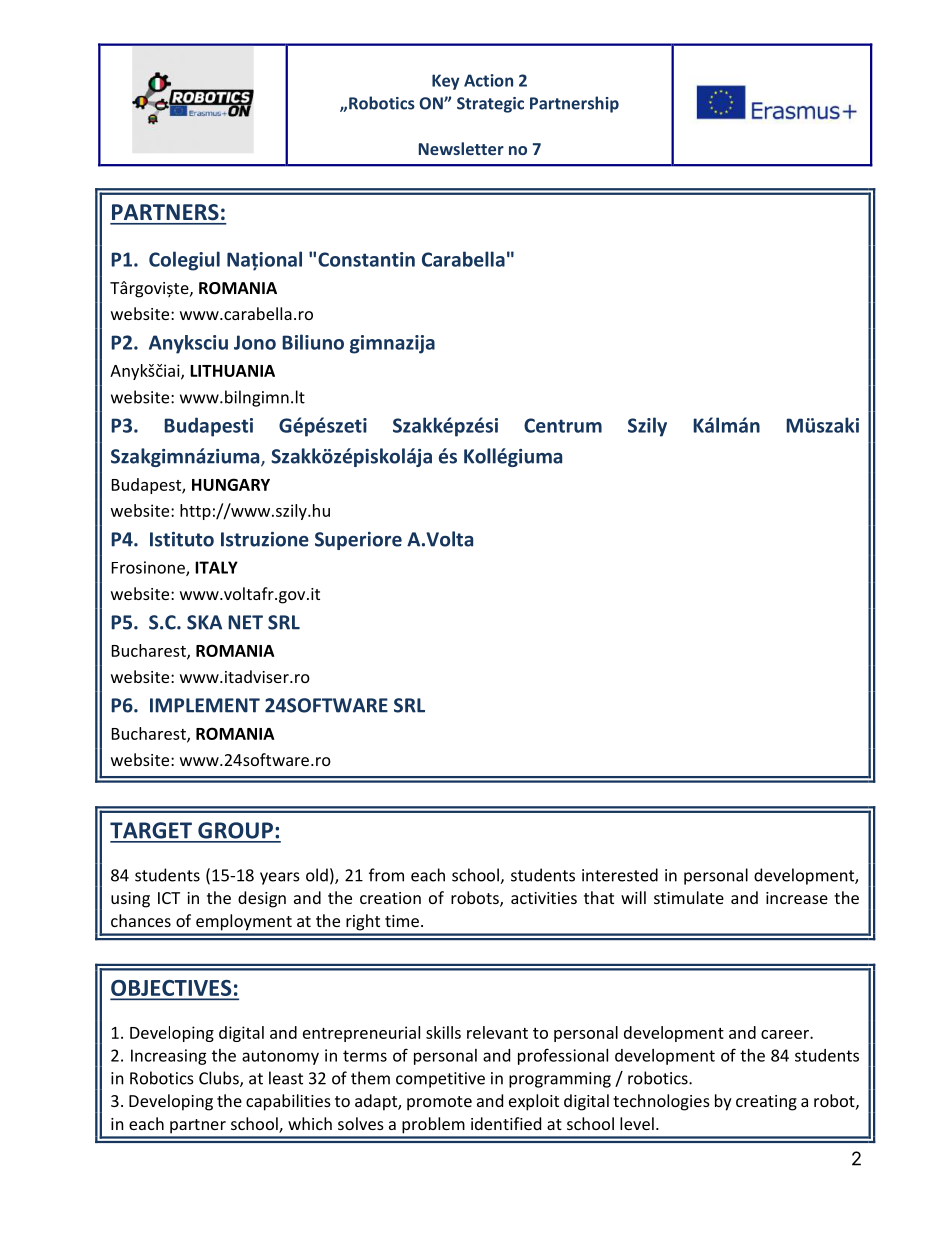  What do you see at coordinates (440, 1080) in the screenshot?
I see `competitive` at bounding box center [440, 1080].
